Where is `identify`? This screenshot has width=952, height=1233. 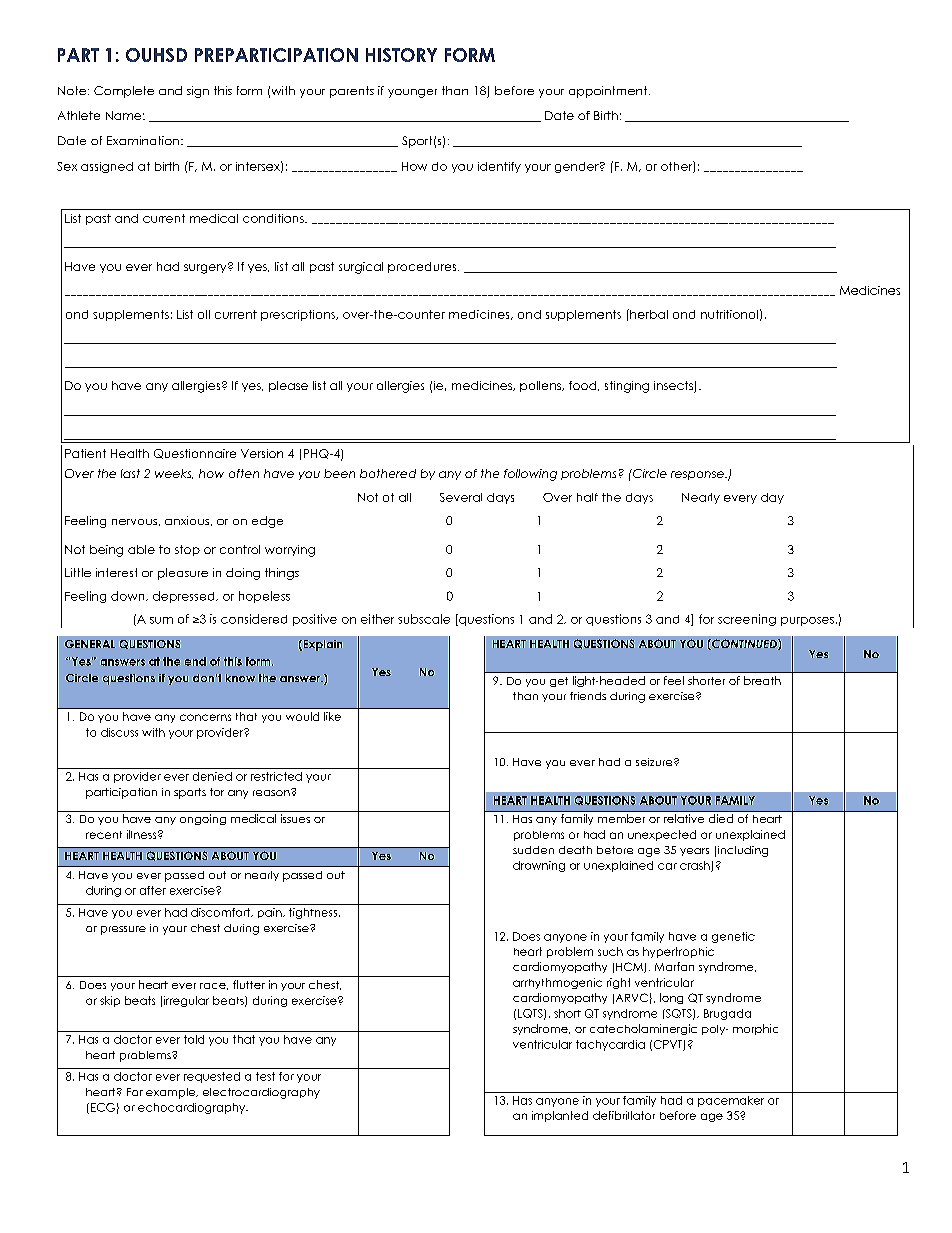
identify is located at coordinates (499, 167).
